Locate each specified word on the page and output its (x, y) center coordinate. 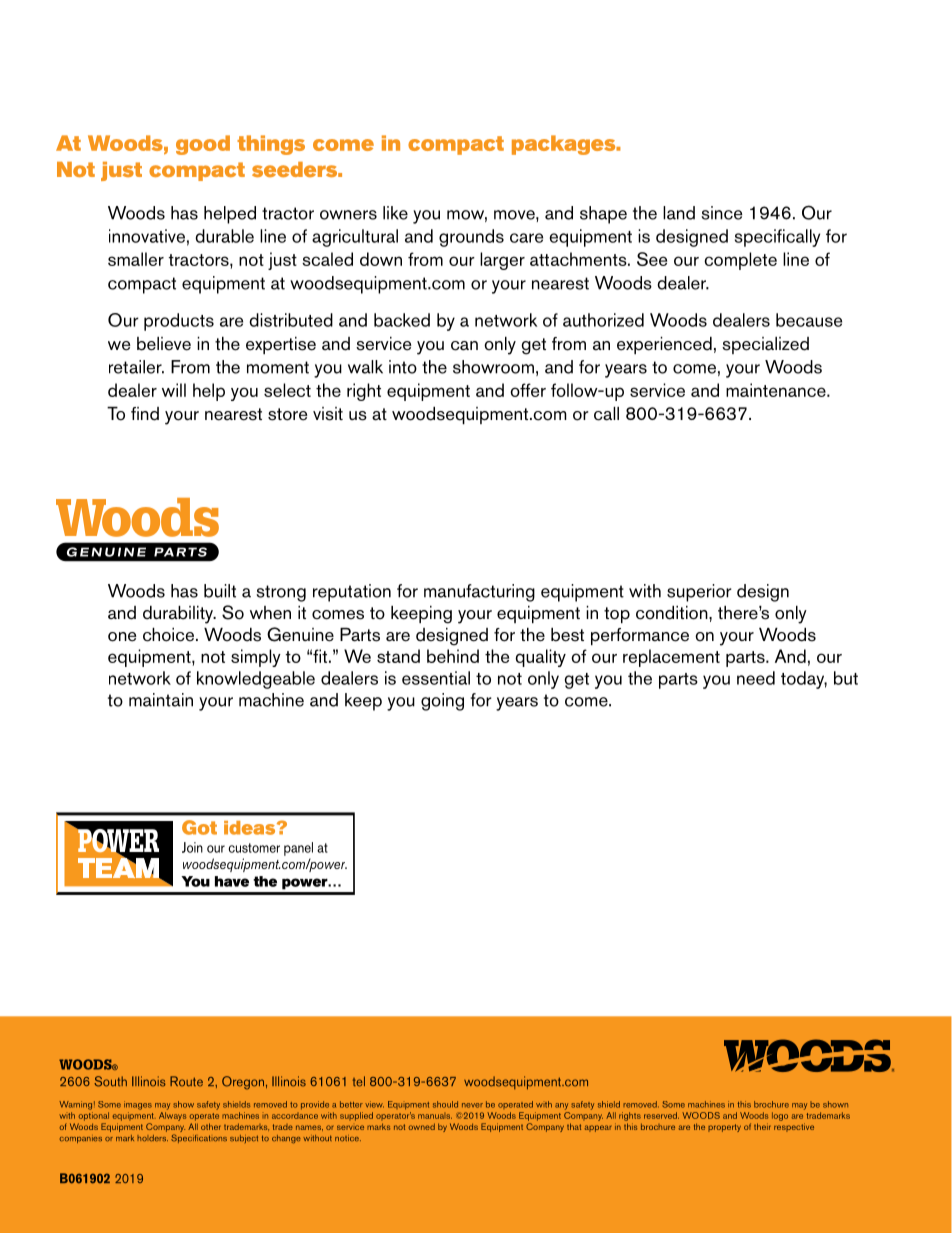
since (722, 213)
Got (199, 827)
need (756, 678)
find (145, 414)
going (442, 702)
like (395, 213)
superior (699, 593)
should (445, 1104)
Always (172, 1116)
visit (328, 414)
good (203, 145)
